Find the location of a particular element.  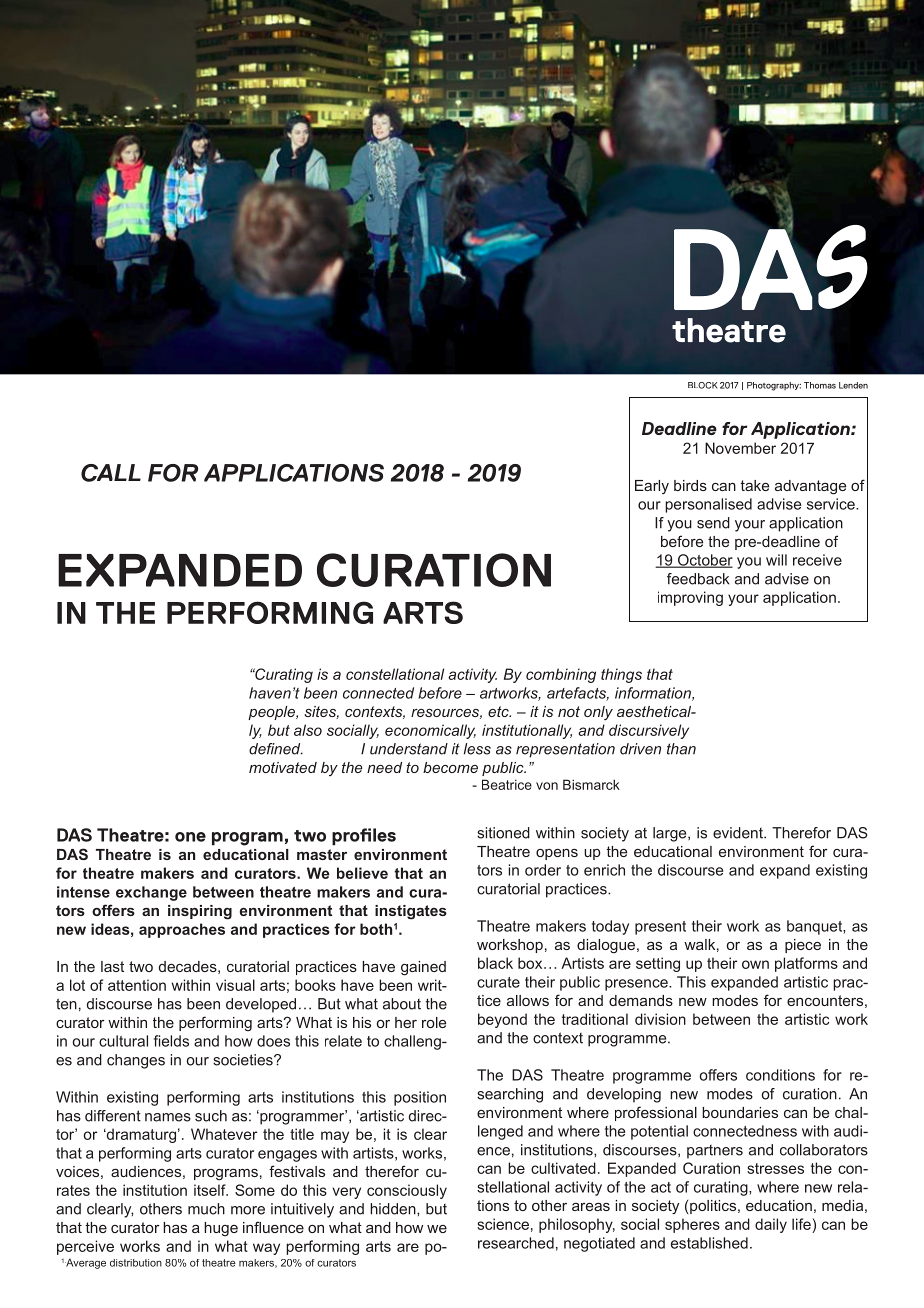

attention is located at coordinates (137, 985).
